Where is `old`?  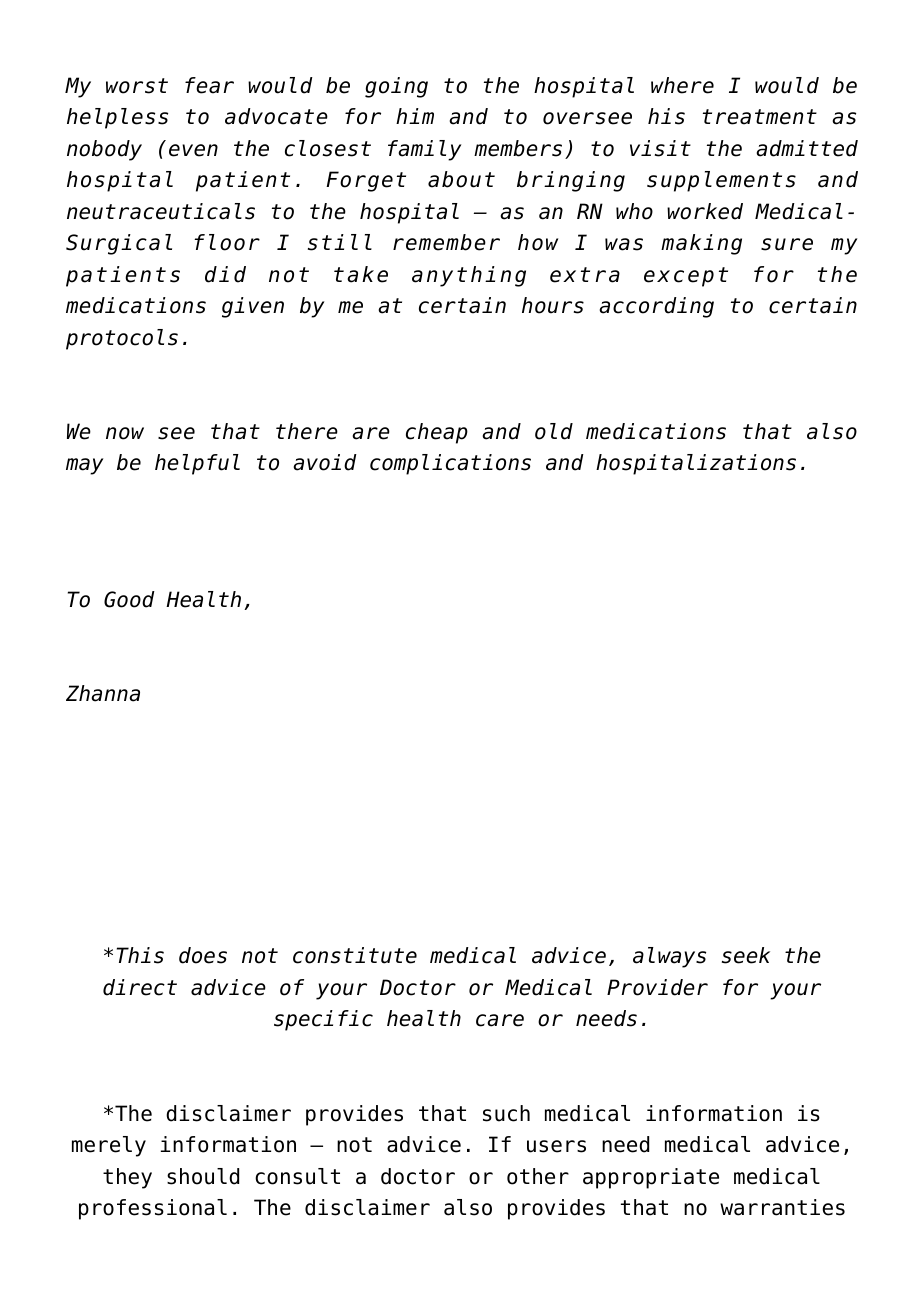
old is located at coordinates (554, 431).
